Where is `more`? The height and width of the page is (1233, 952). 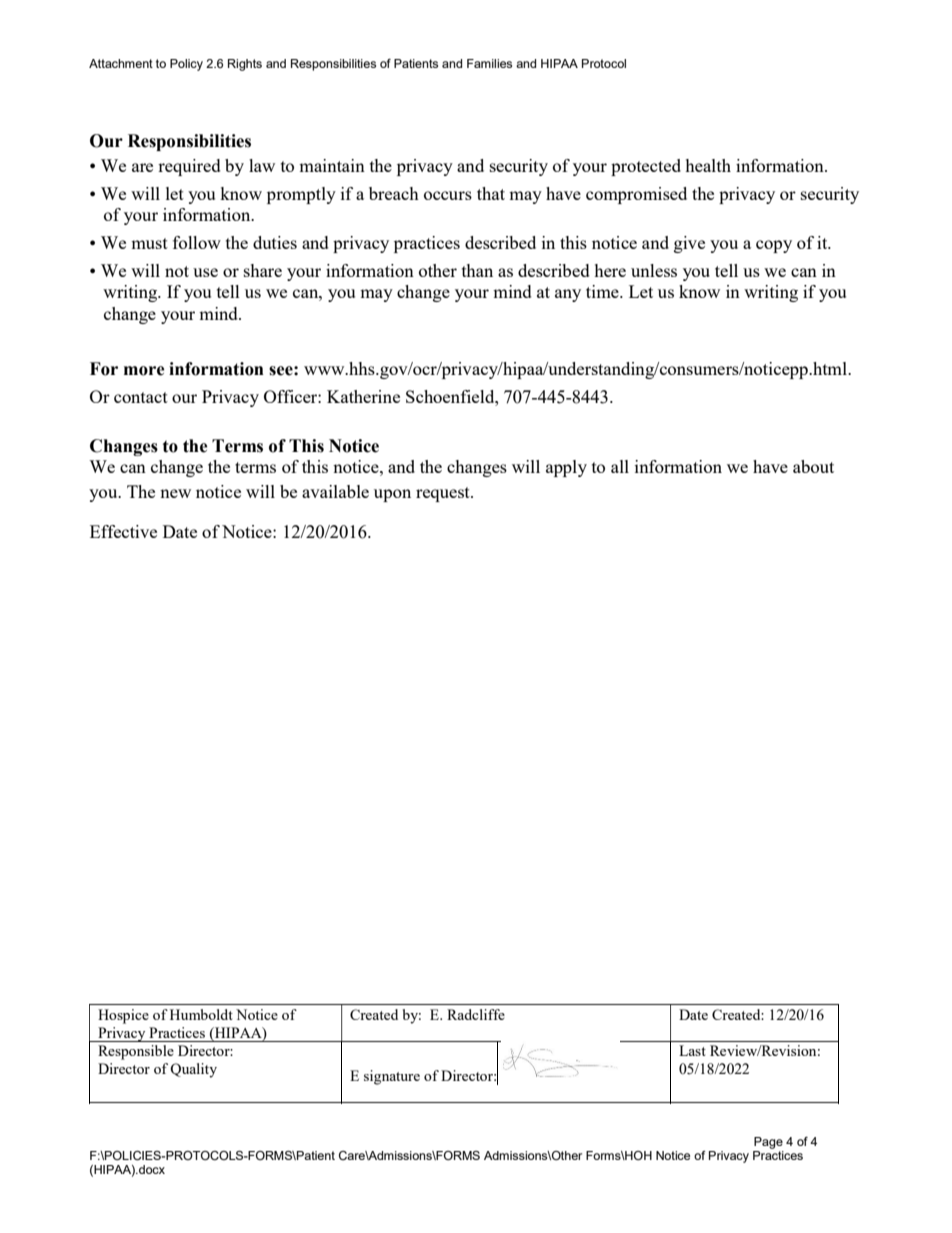
more is located at coordinates (144, 371).
